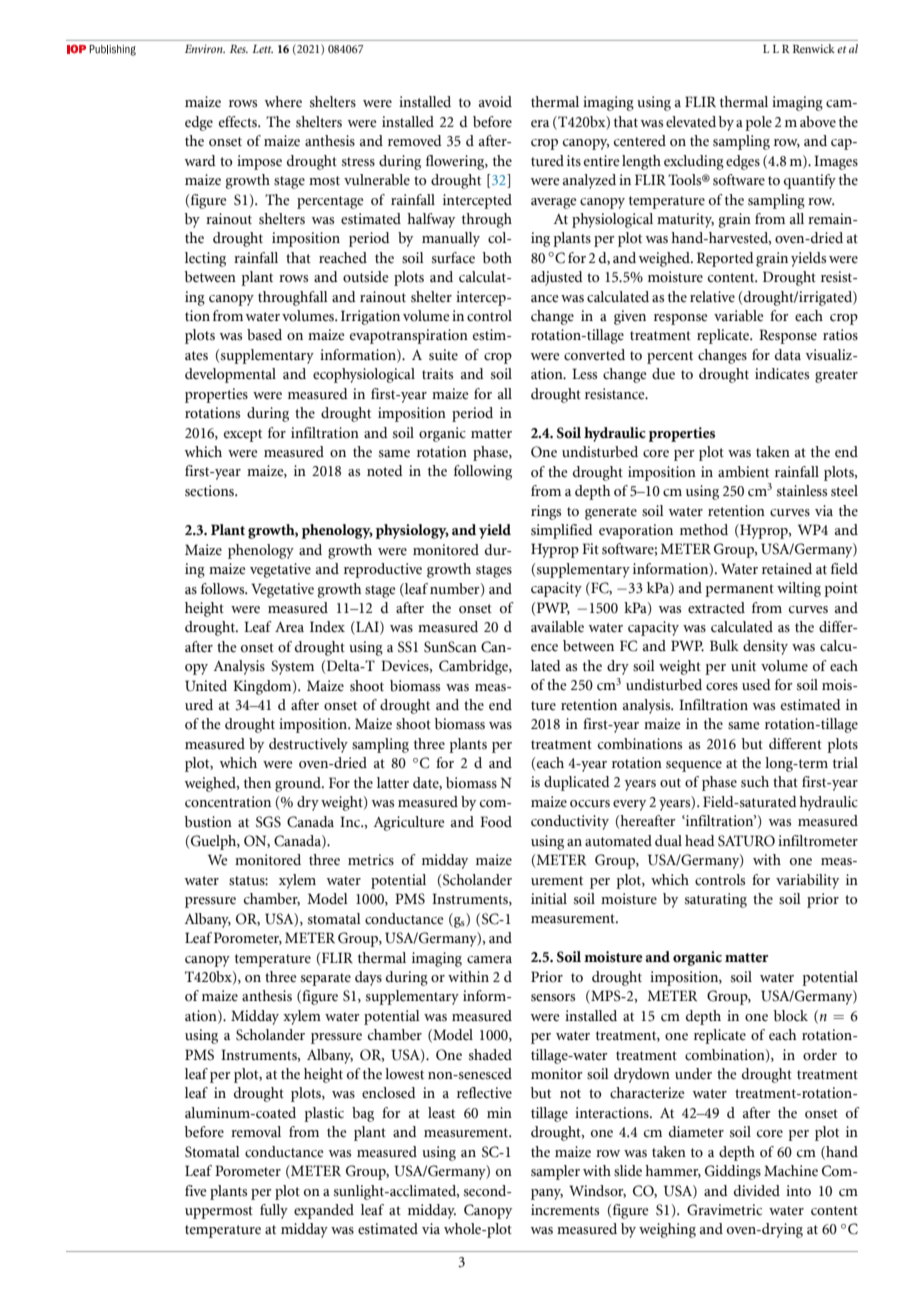 The height and width of the screenshot is (1308, 924). Describe the element at coordinates (324, 1211) in the screenshot. I see `expanded` at that location.
